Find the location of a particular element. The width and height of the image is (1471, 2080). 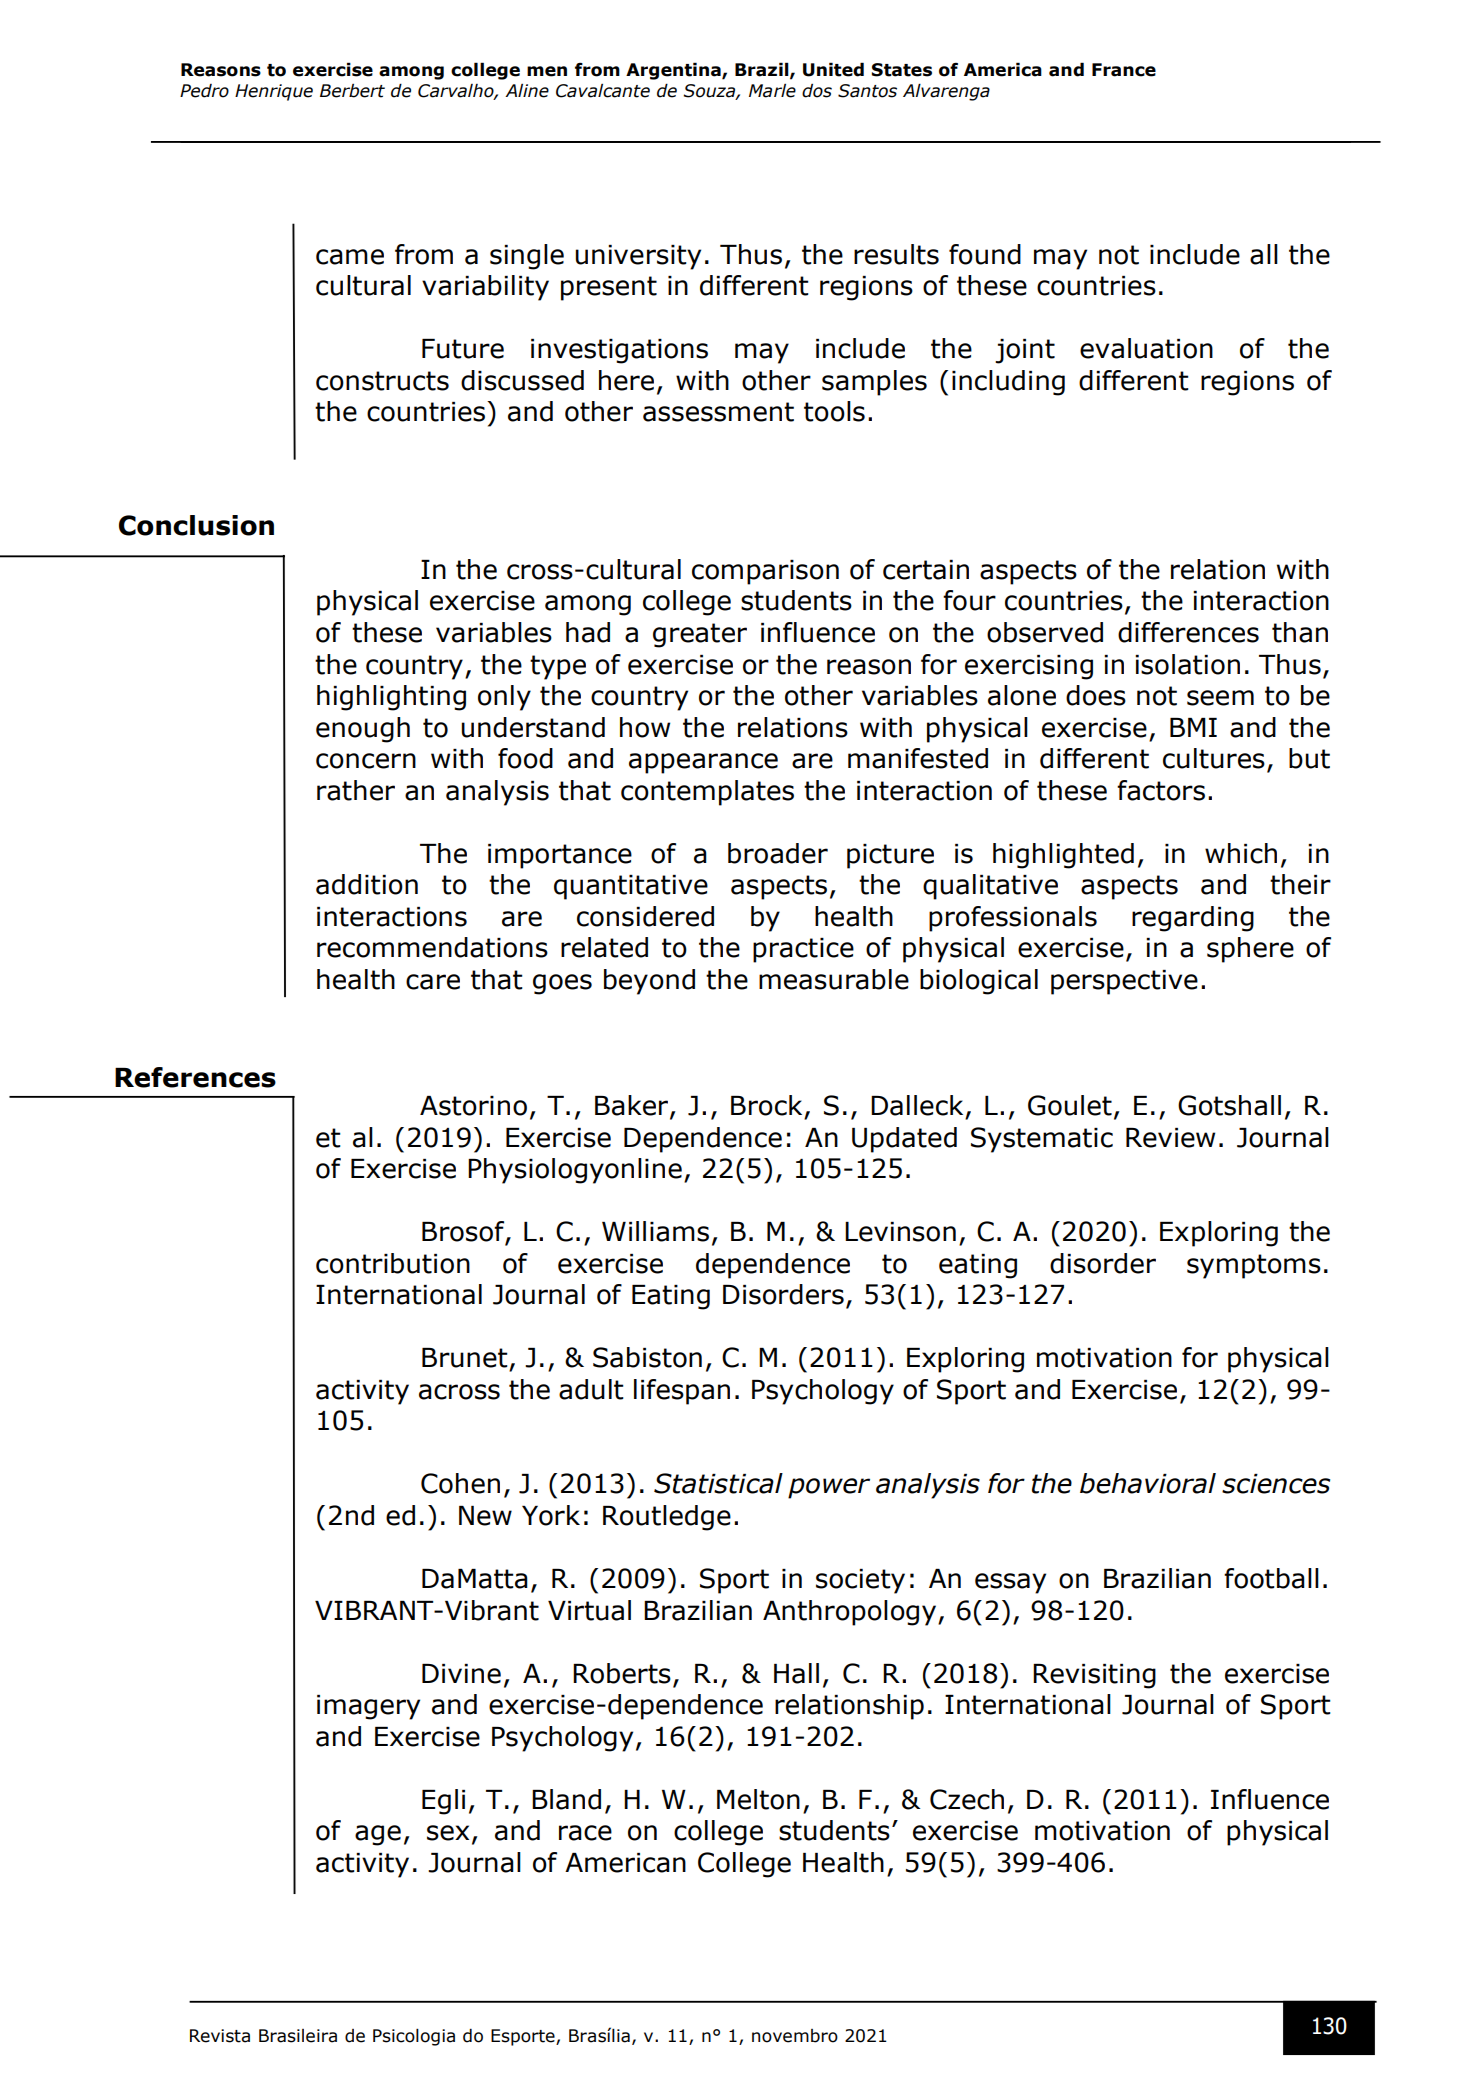

Henrique is located at coordinates (274, 92).
